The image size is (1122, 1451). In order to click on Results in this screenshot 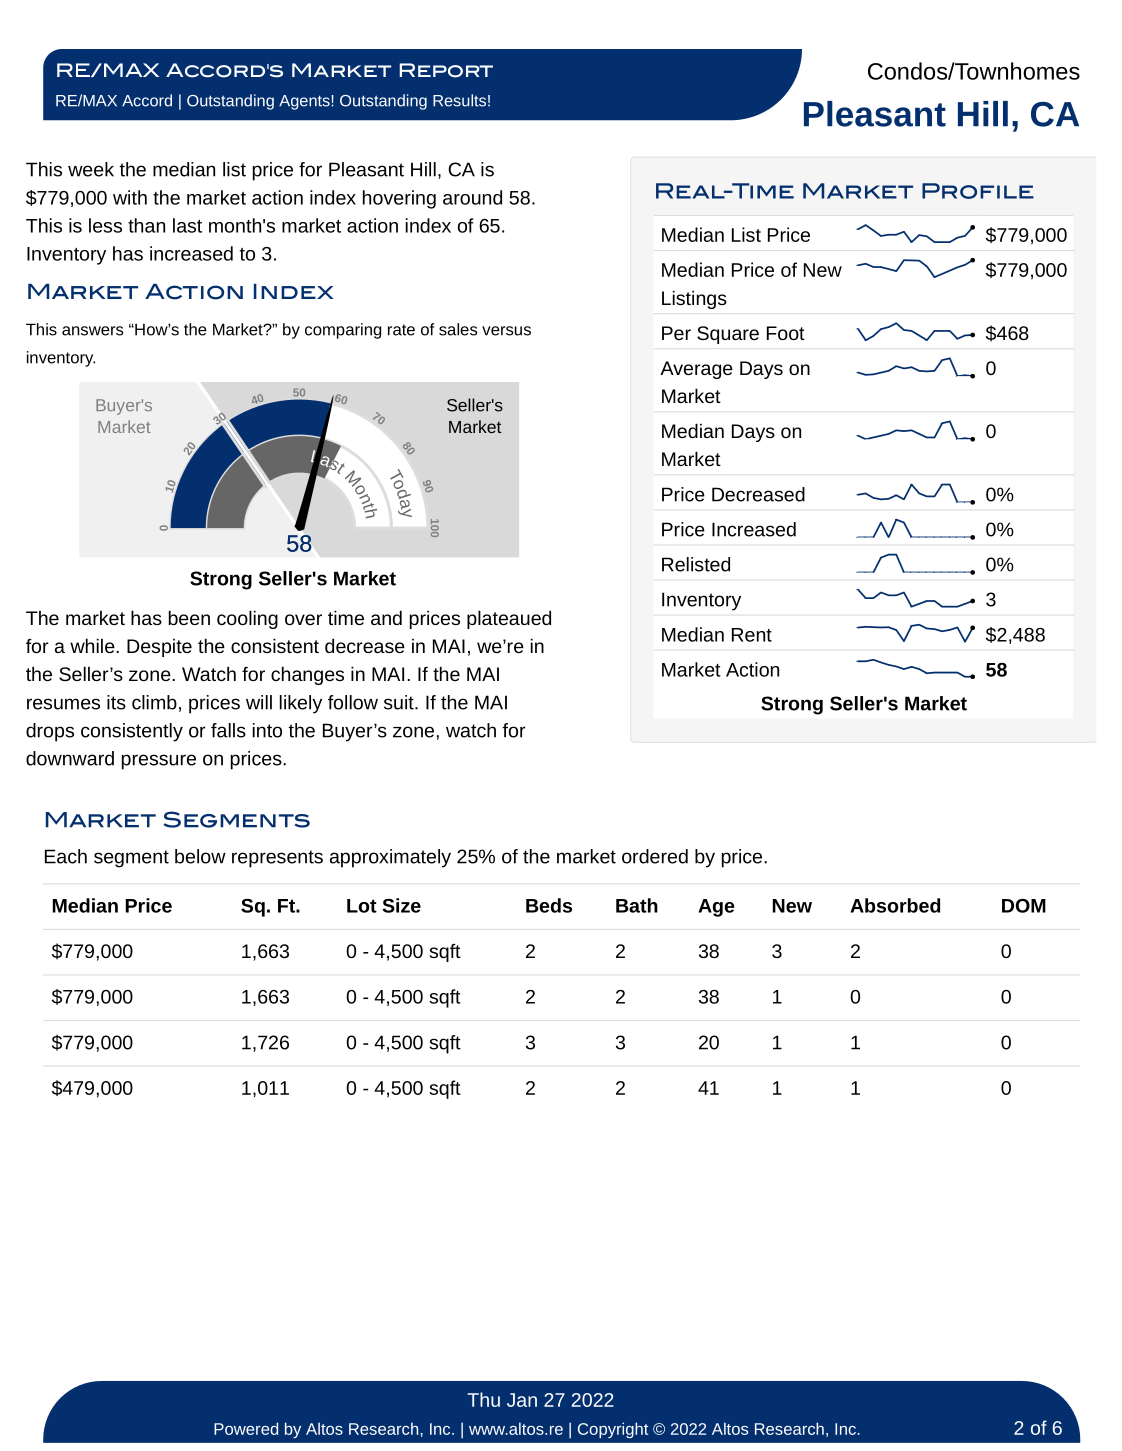, I will do `click(459, 100)`.
